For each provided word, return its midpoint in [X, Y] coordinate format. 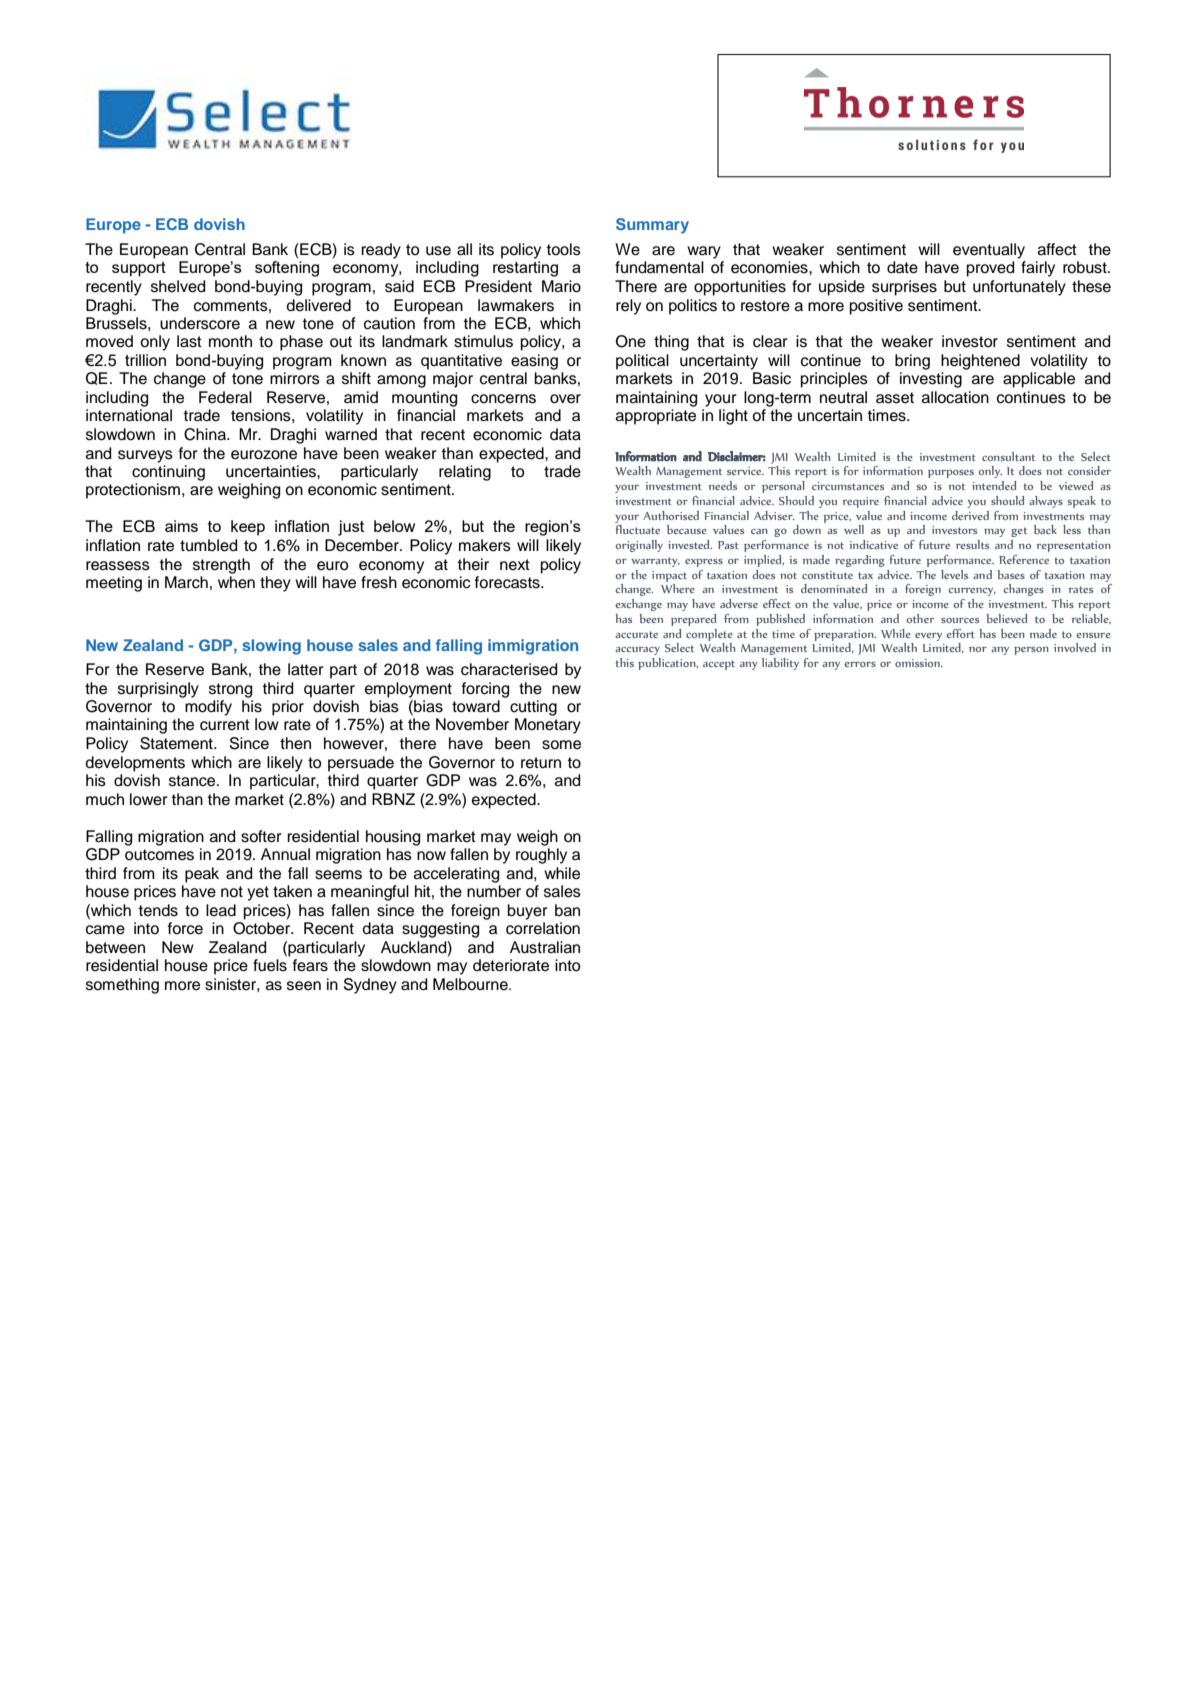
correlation [543, 928]
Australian [545, 947]
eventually [989, 251]
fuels [270, 965]
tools [563, 249]
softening [287, 269]
